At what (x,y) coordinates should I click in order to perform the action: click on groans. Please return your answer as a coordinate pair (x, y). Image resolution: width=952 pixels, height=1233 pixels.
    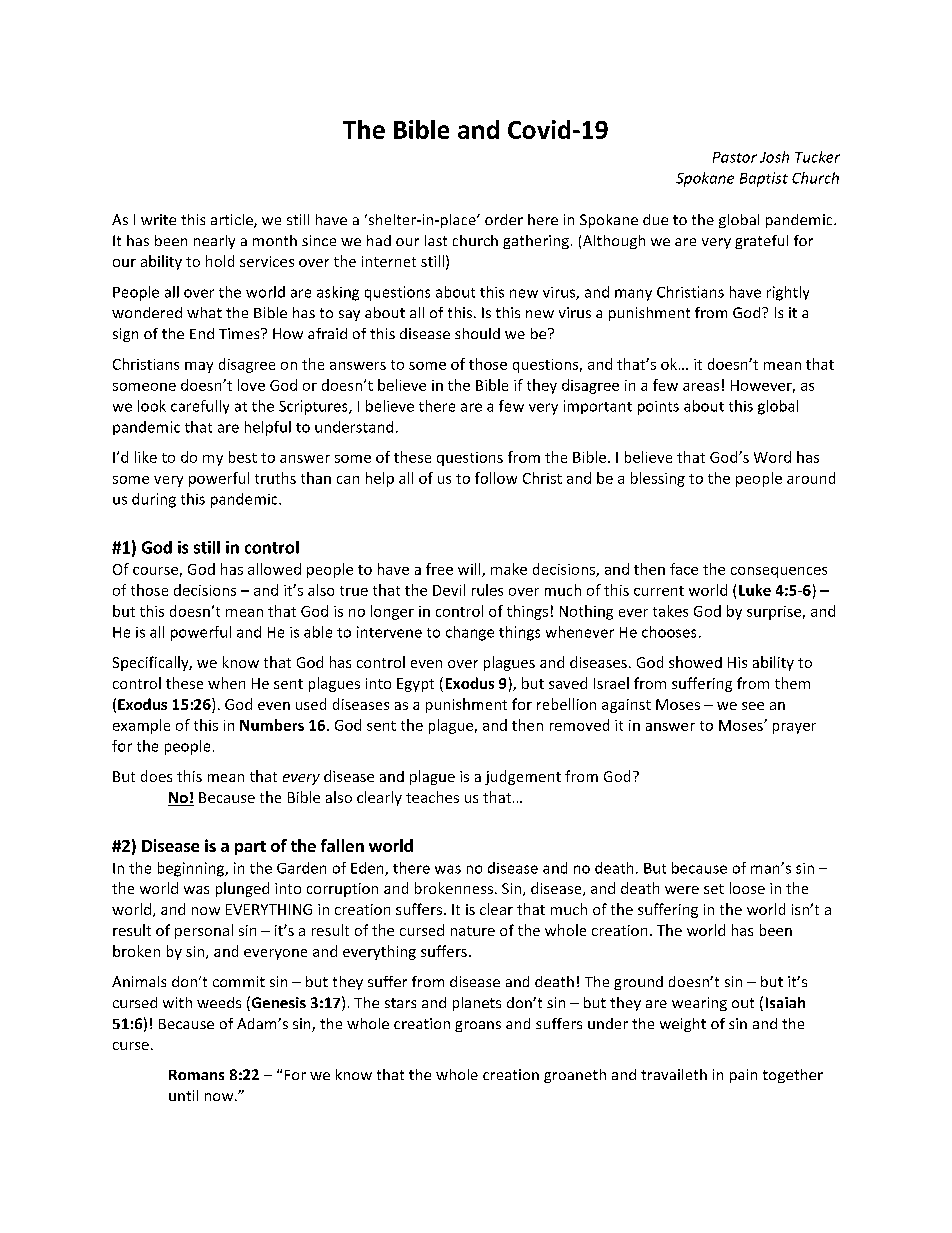
    Looking at the image, I should click on (478, 1026).
